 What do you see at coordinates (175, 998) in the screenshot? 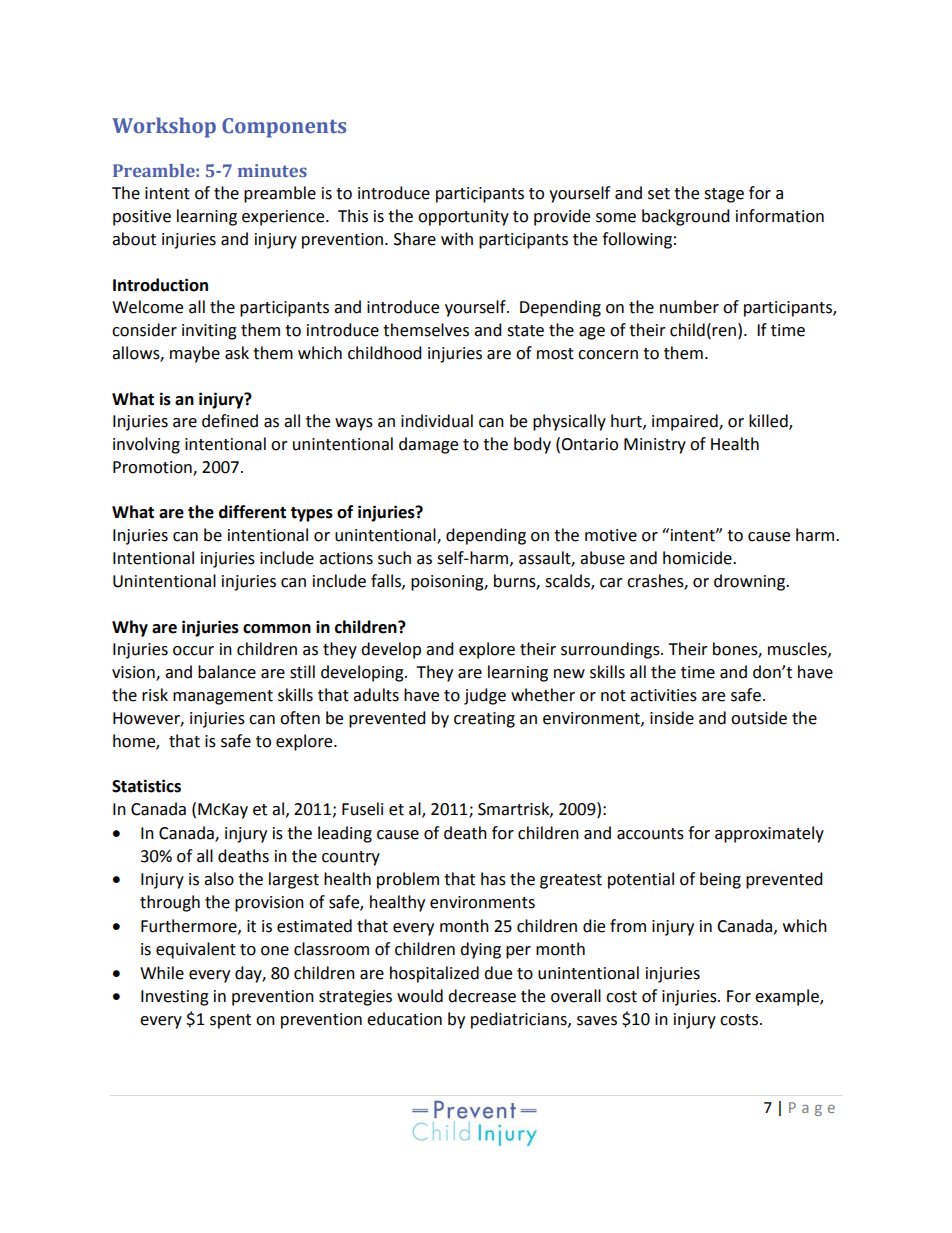
I see `Investing` at bounding box center [175, 998].
